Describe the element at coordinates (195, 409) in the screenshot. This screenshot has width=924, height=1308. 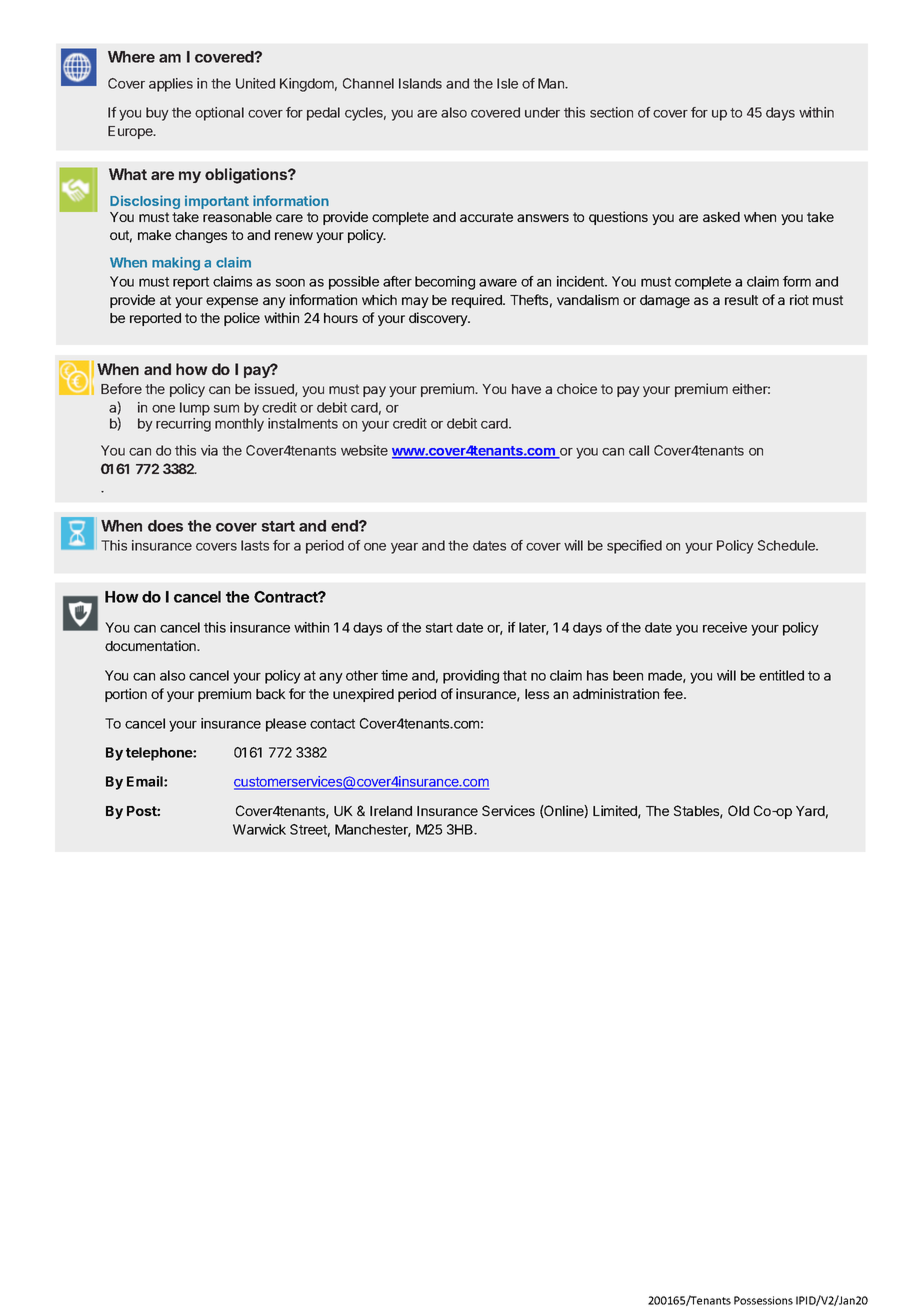
I see `lump` at that location.
